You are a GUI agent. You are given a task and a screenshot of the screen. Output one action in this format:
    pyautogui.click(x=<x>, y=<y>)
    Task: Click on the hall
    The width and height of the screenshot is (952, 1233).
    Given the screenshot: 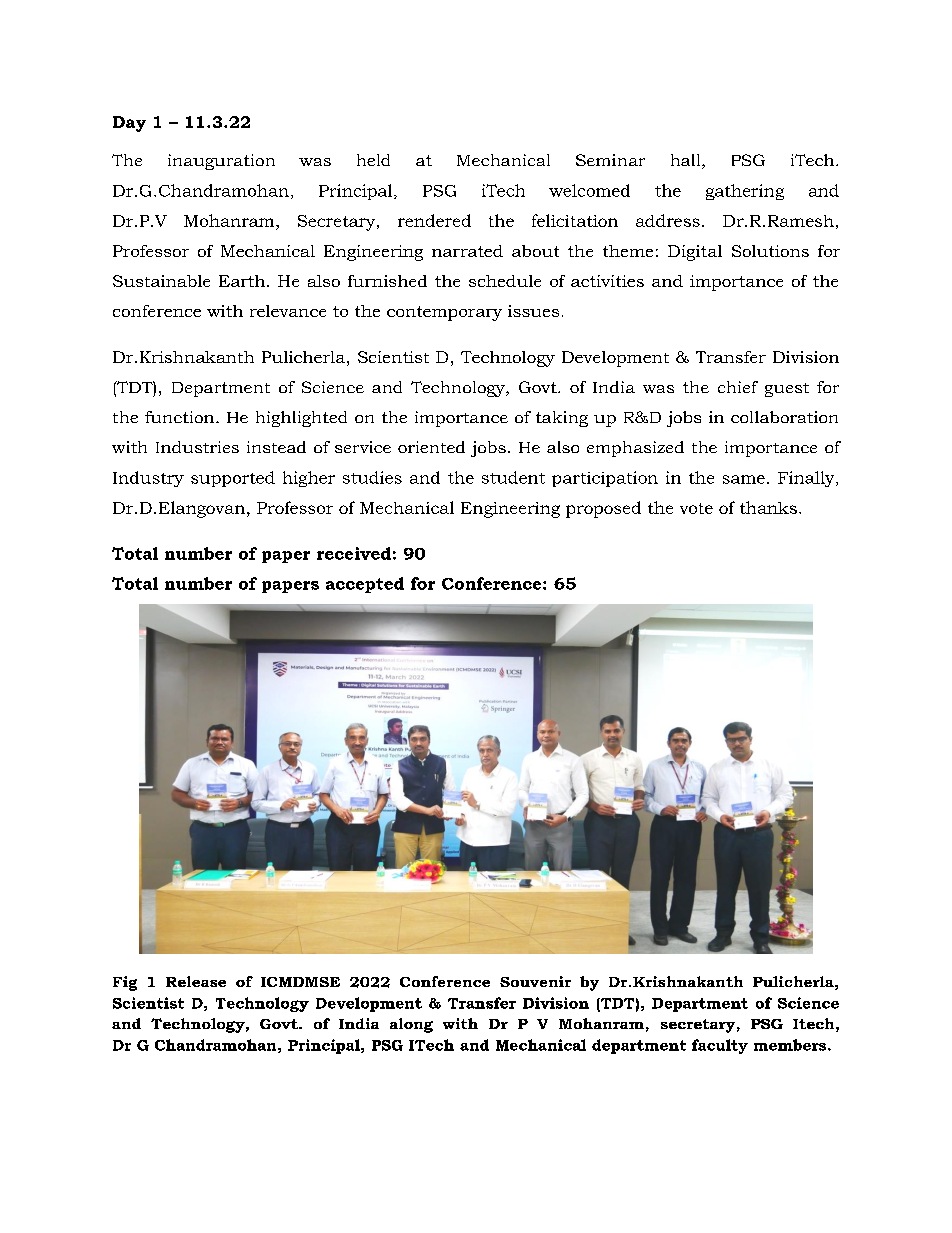 What is the action you would take?
    pyautogui.click(x=687, y=161)
